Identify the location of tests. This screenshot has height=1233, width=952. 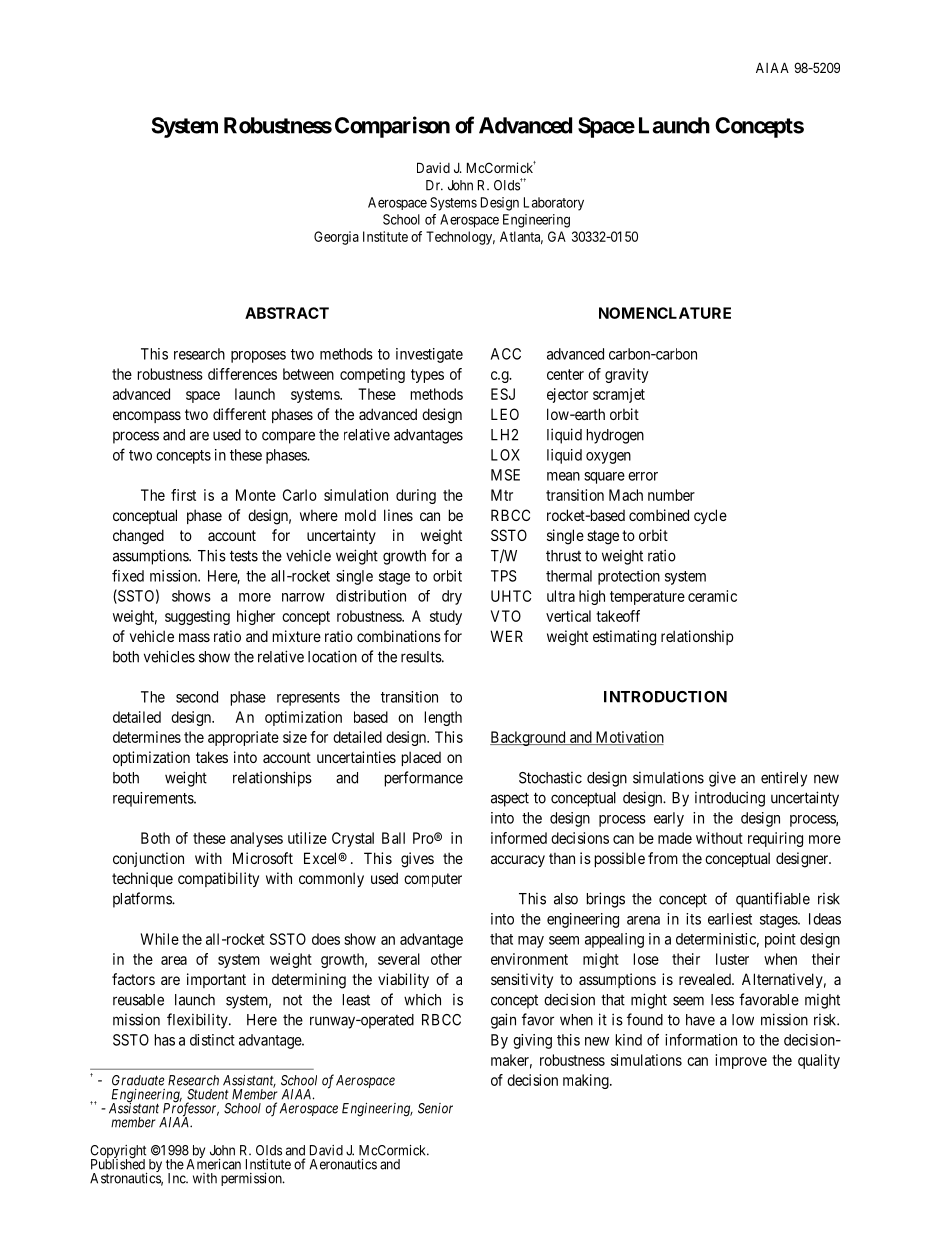
(244, 556).
